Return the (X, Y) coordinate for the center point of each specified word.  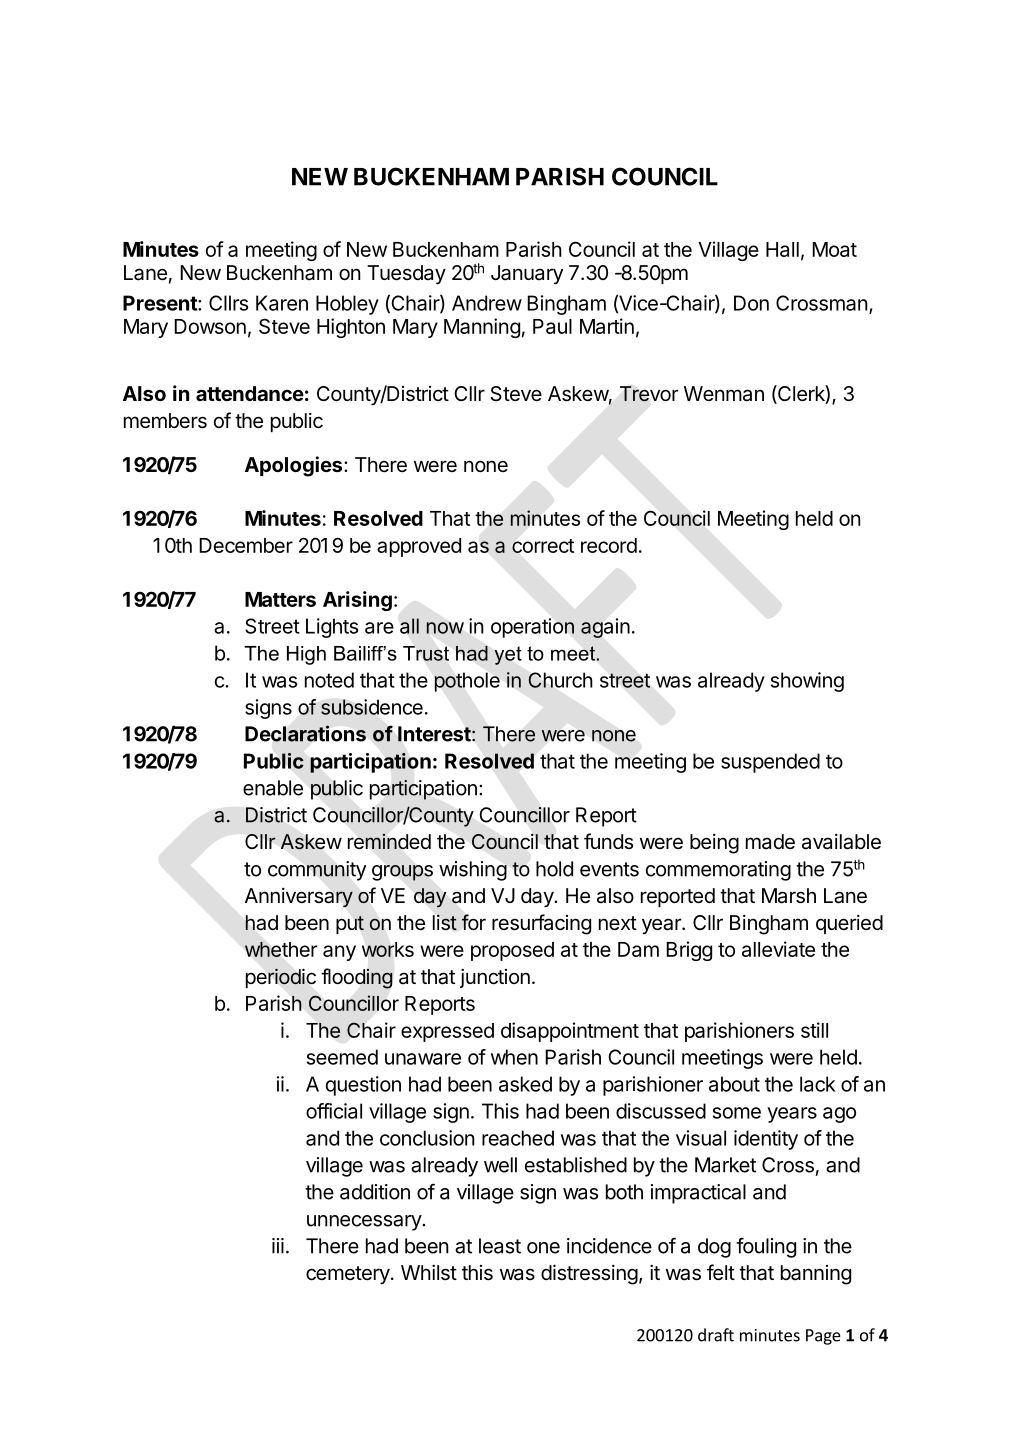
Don (751, 303)
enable (273, 788)
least (500, 1246)
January (527, 274)
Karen (282, 303)
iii (278, 1246)
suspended (770, 763)
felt (721, 1272)
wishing (473, 871)
